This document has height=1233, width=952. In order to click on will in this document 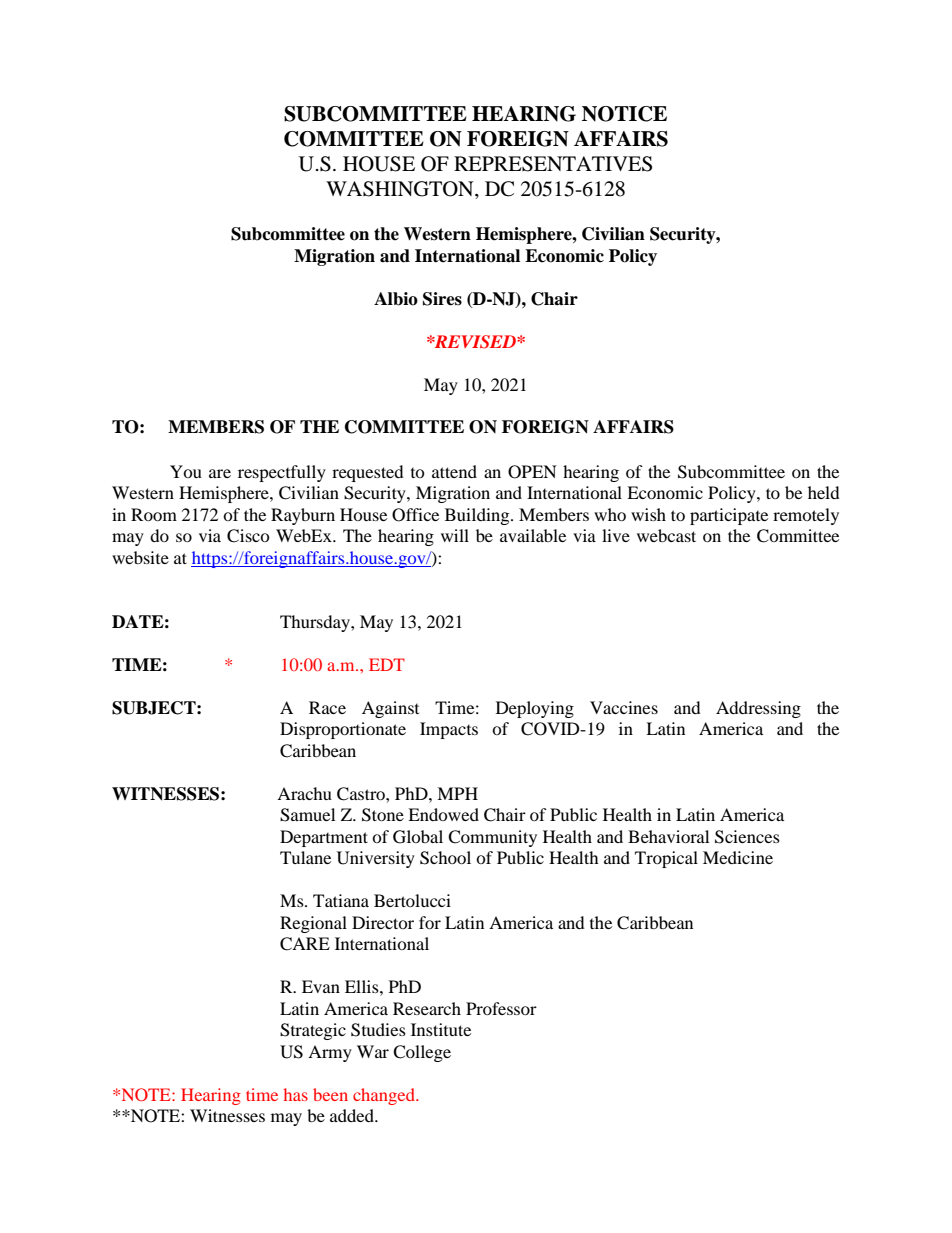, I will do `click(455, 535)`.
